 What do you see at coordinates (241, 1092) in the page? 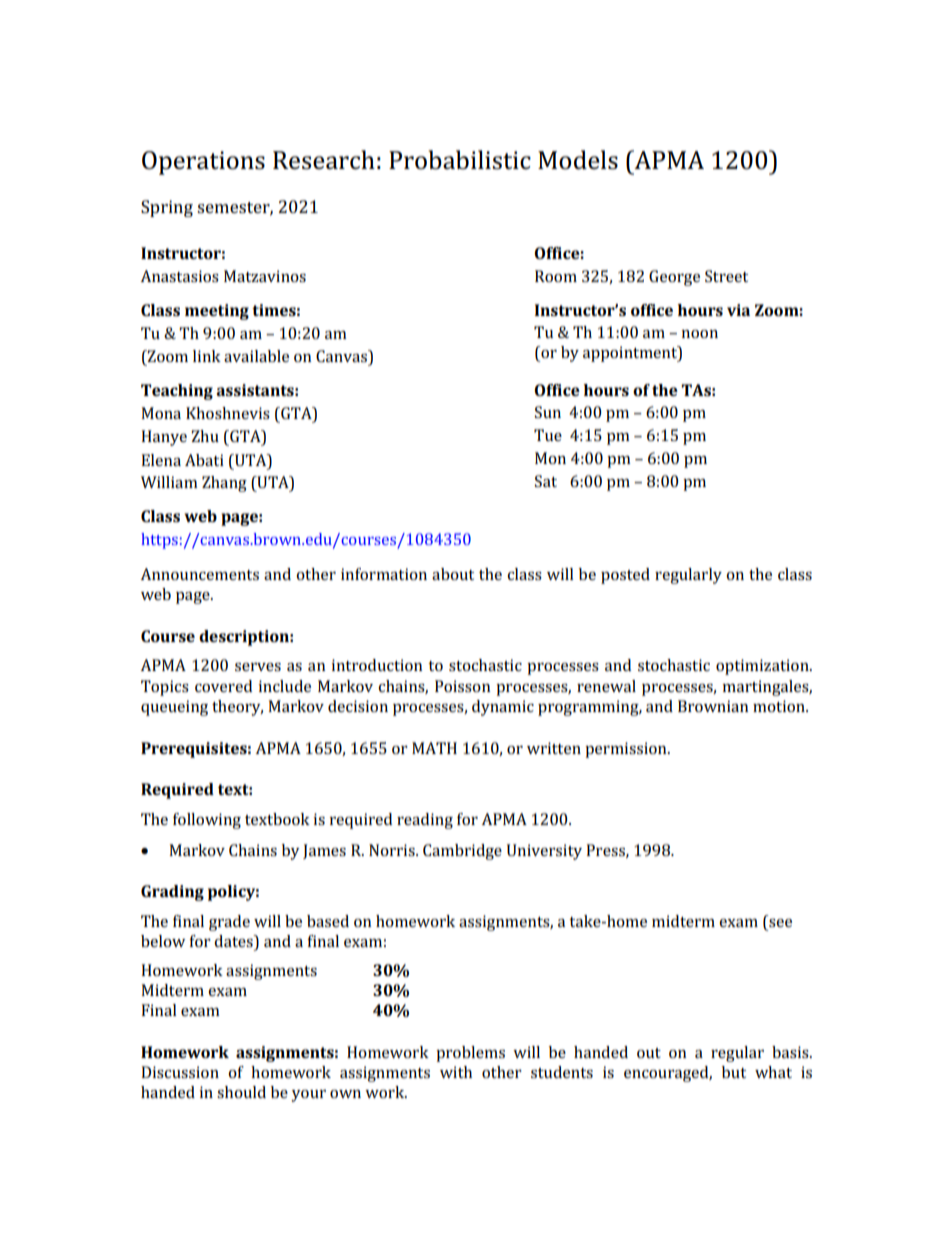
I see `should` at bounding box center [241, 1092].
